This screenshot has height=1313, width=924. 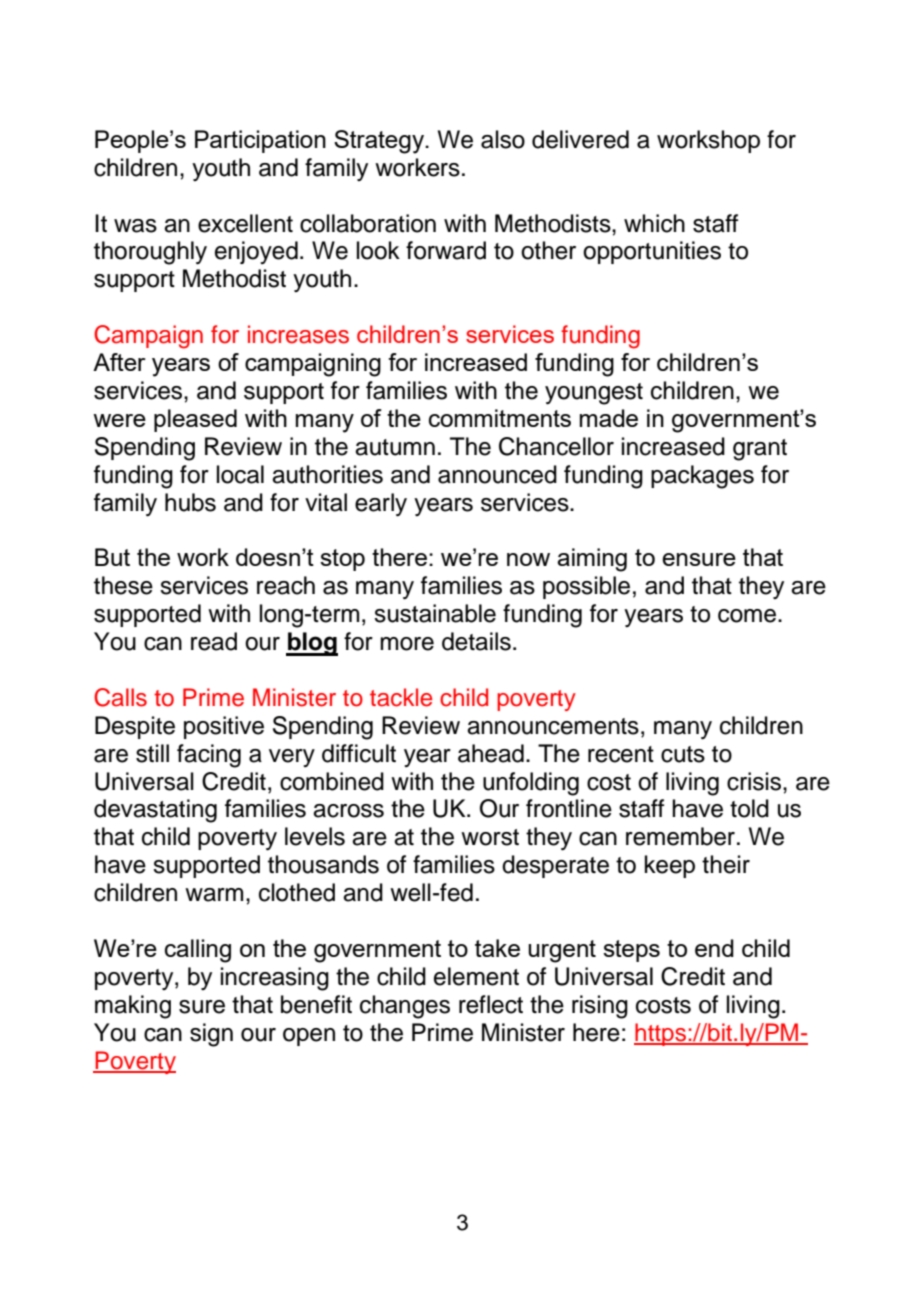 What do you see at coordinates (747, 616) in the screenshot?
I see `come` at bounding box center [747, 616].
